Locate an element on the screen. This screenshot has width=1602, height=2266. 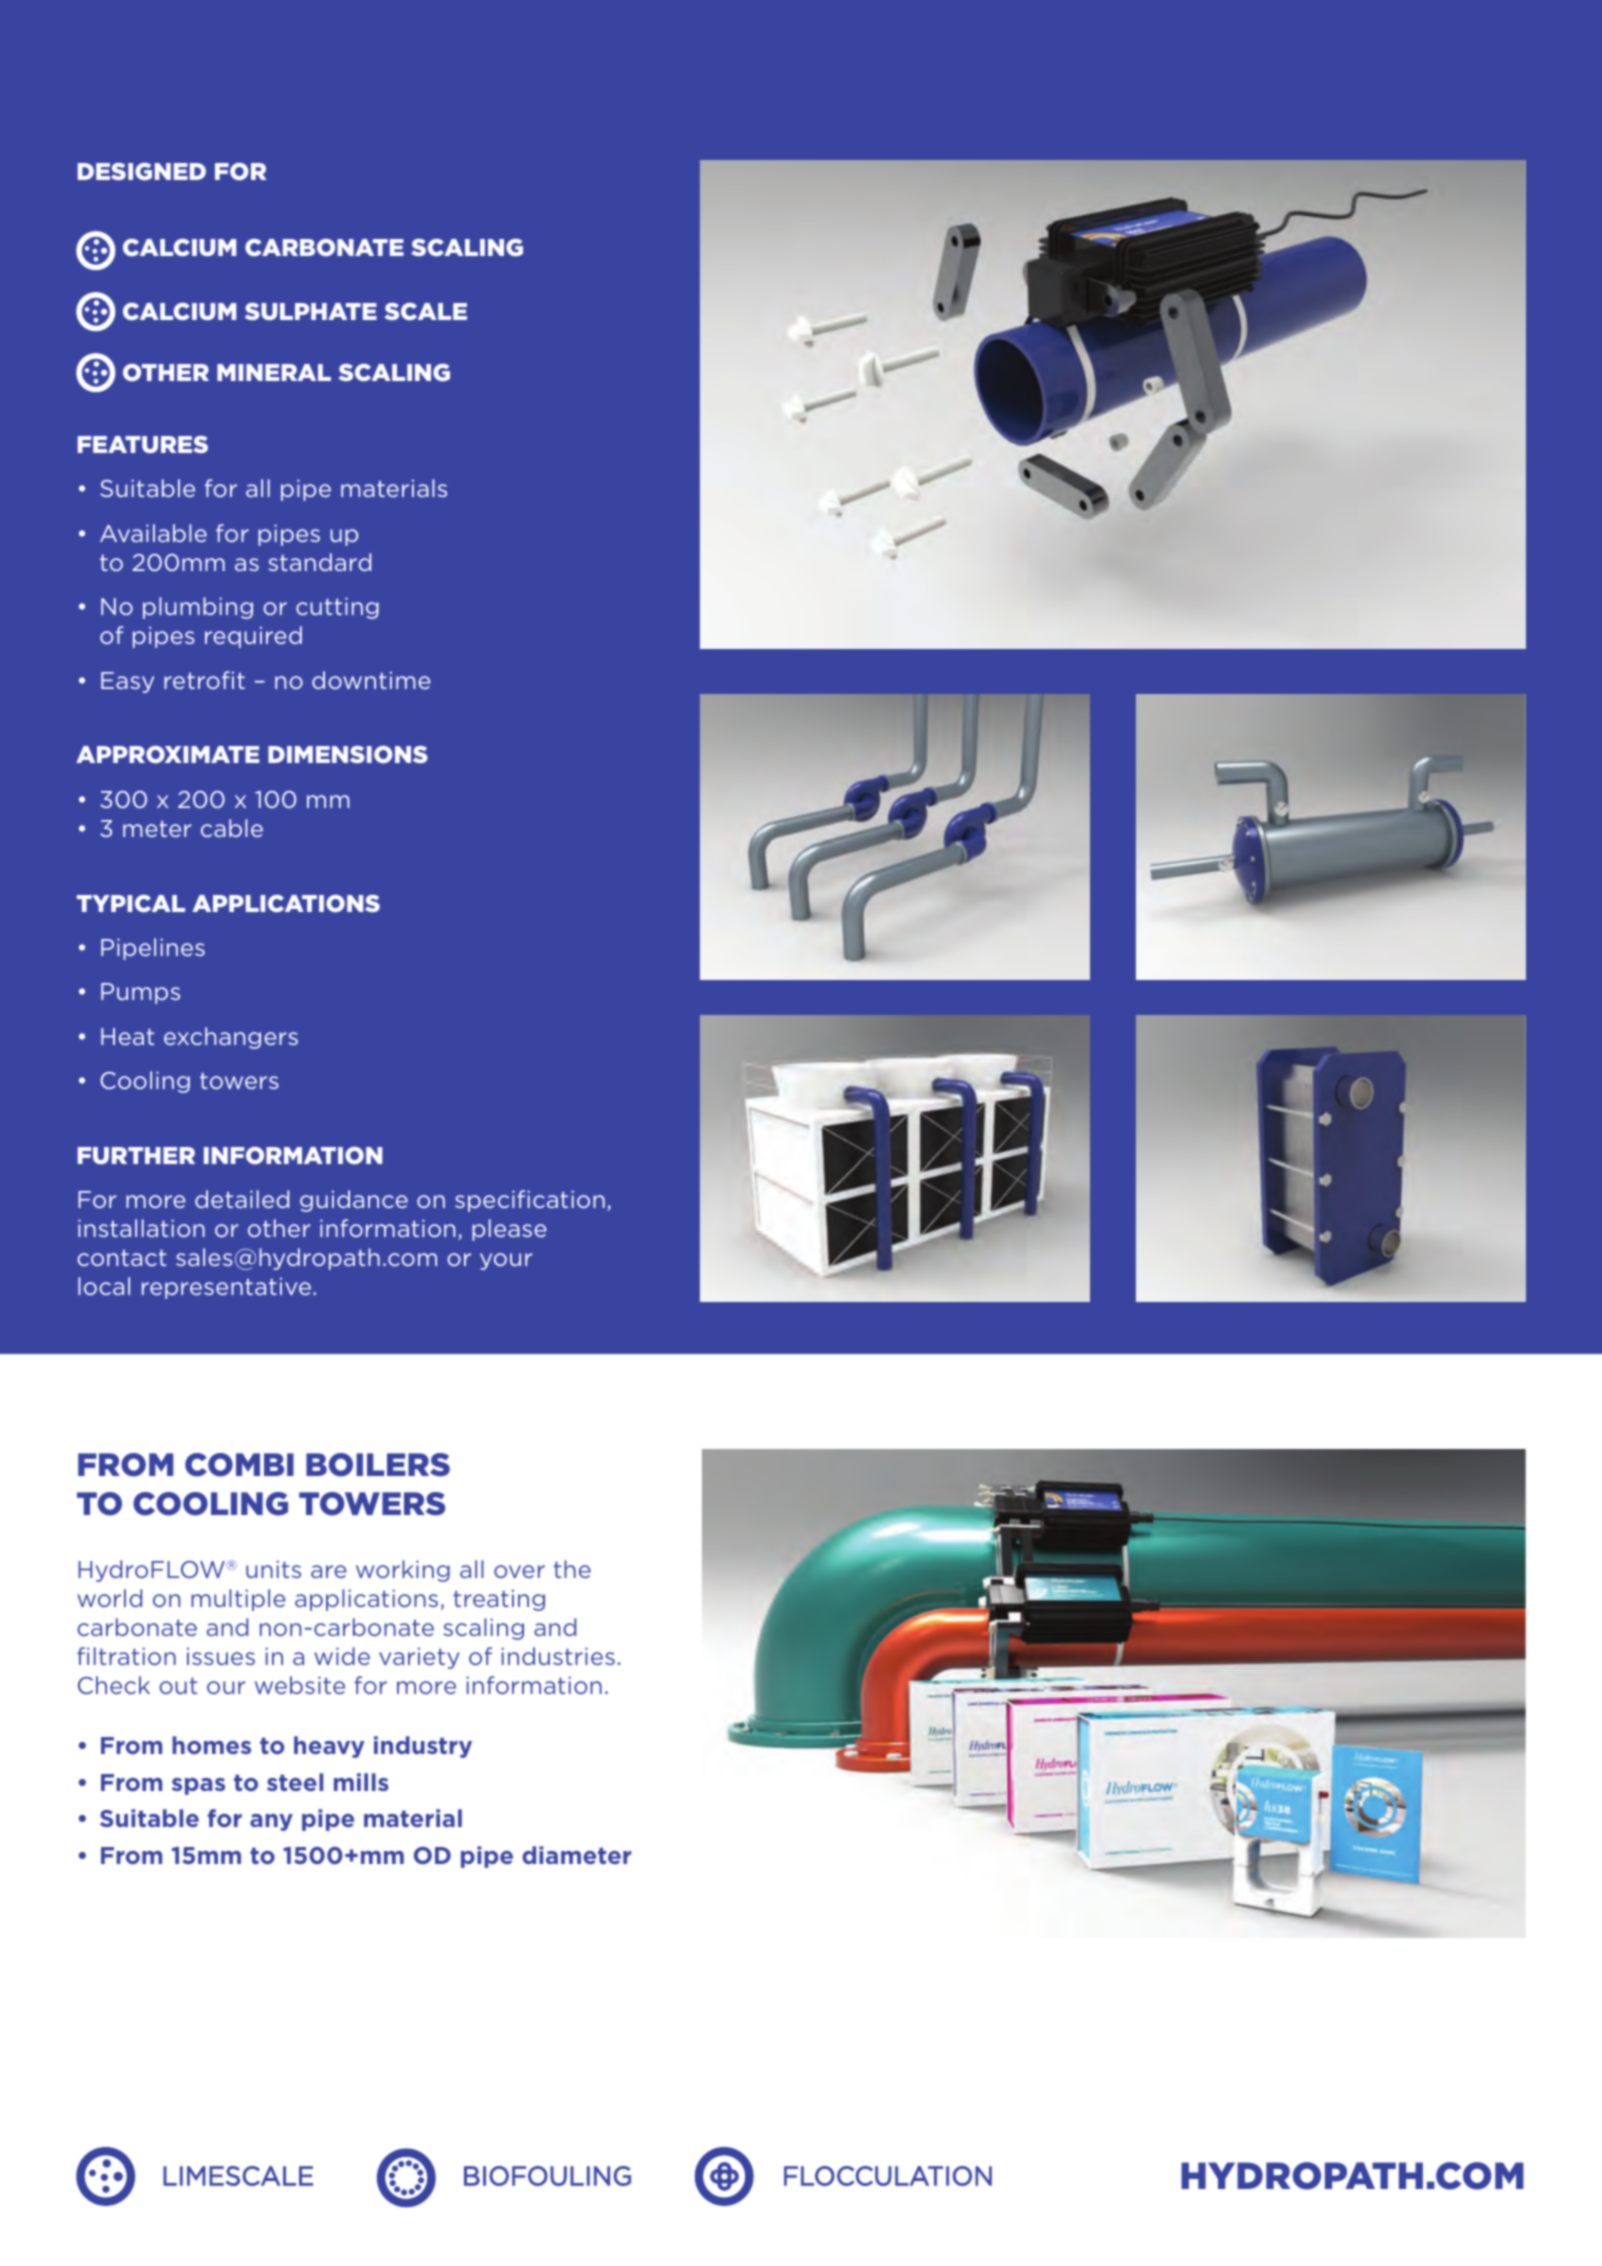
your is located at coordinates (506, 1261).
